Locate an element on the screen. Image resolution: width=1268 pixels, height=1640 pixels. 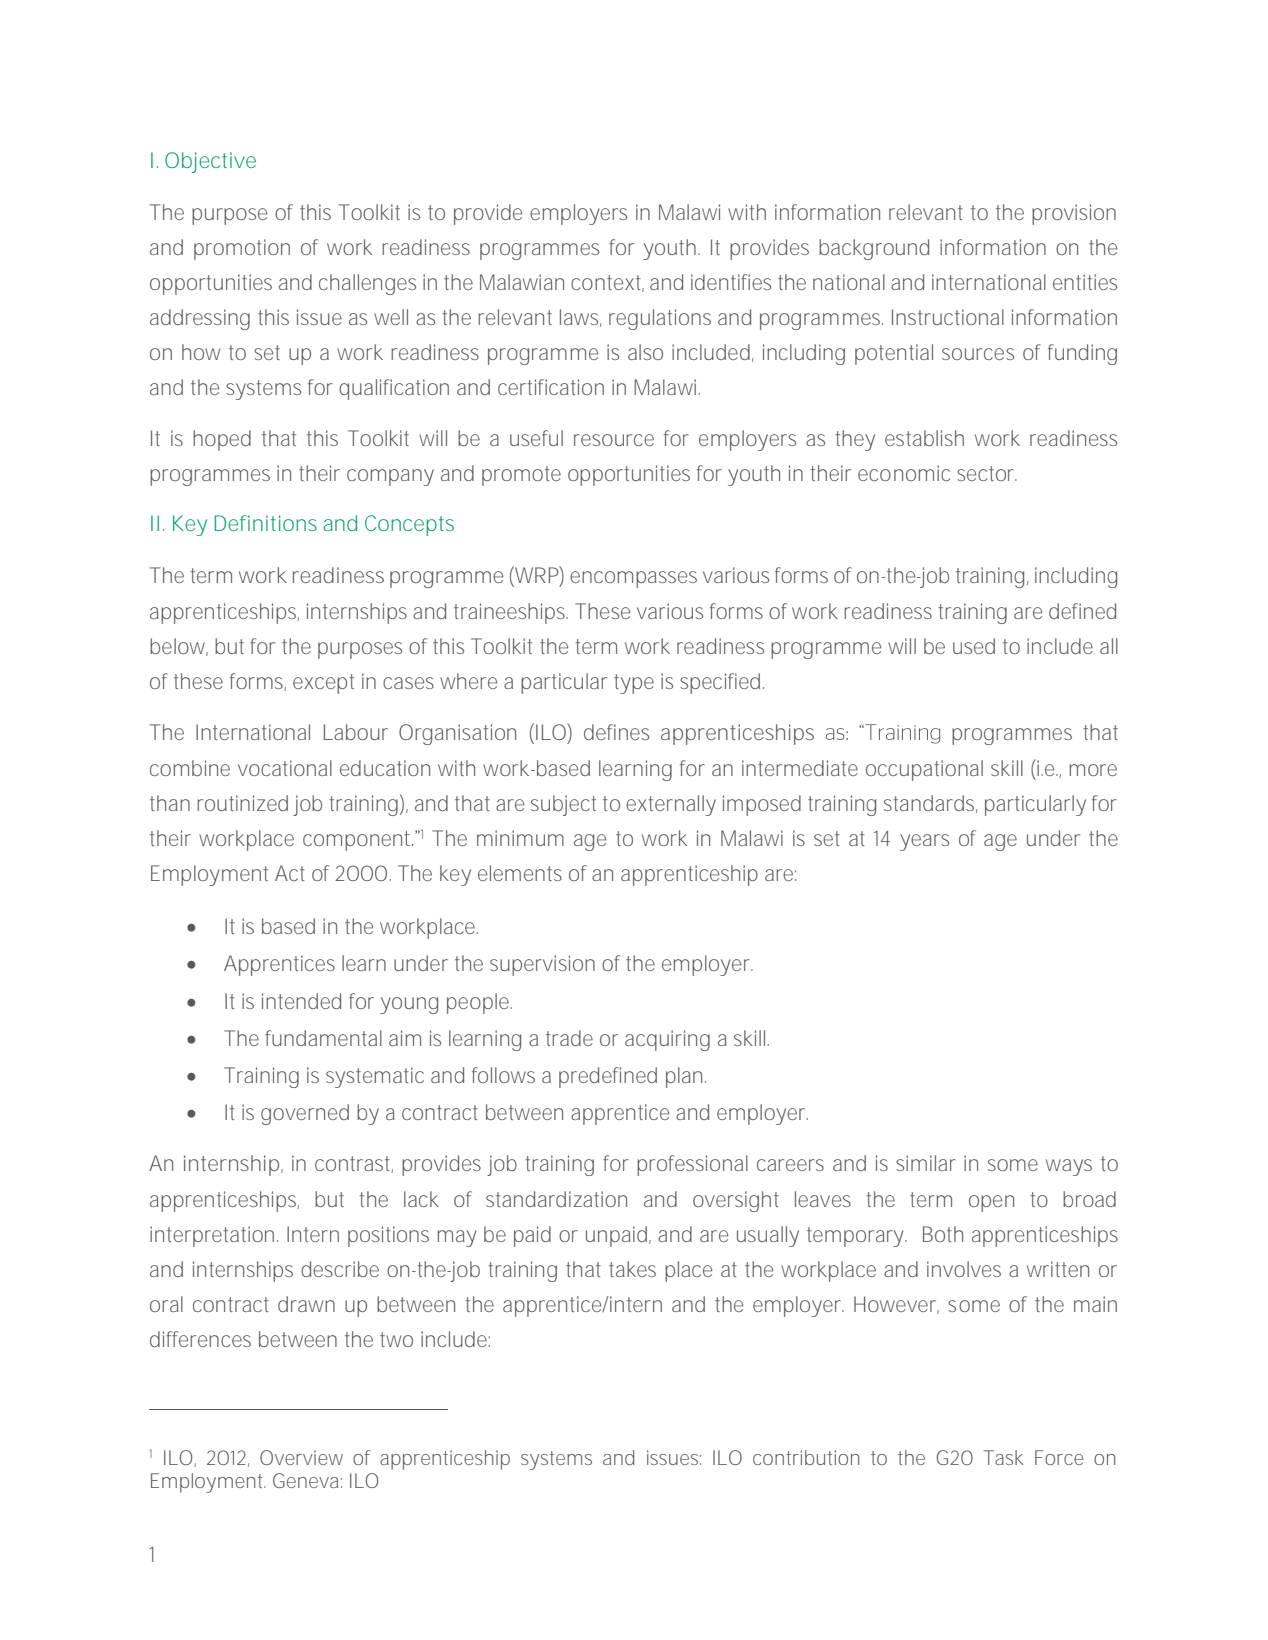
standards is located at coordinates (931, 804).
